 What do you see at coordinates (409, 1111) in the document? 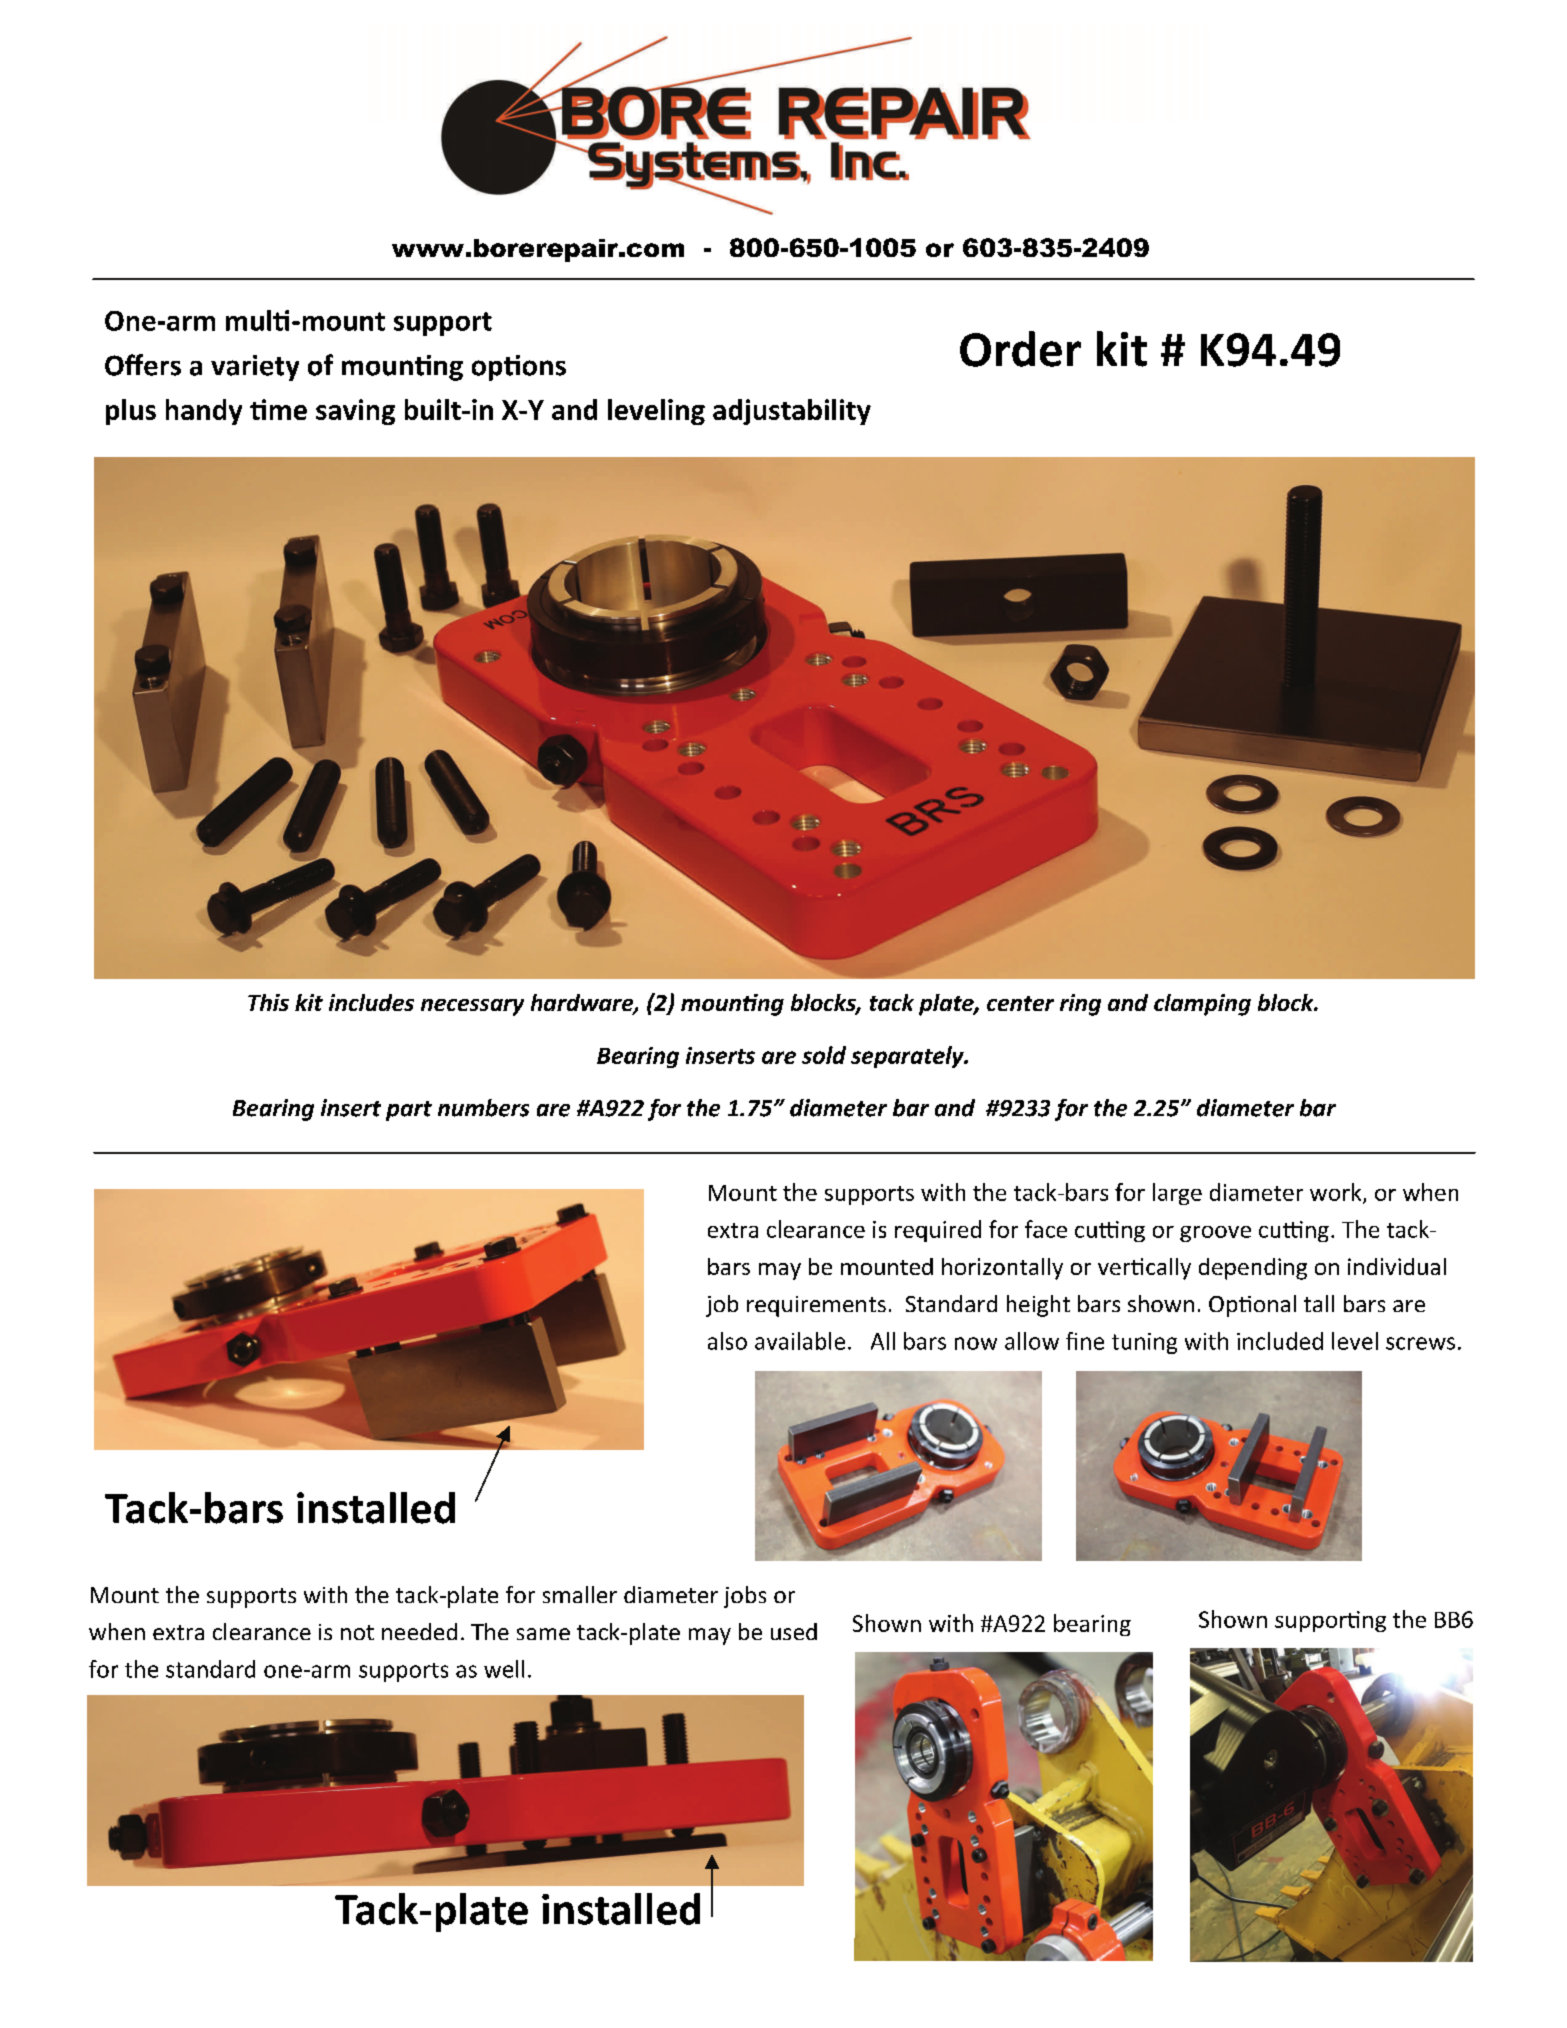
I see `part` at bounding box center [409, 1111].
